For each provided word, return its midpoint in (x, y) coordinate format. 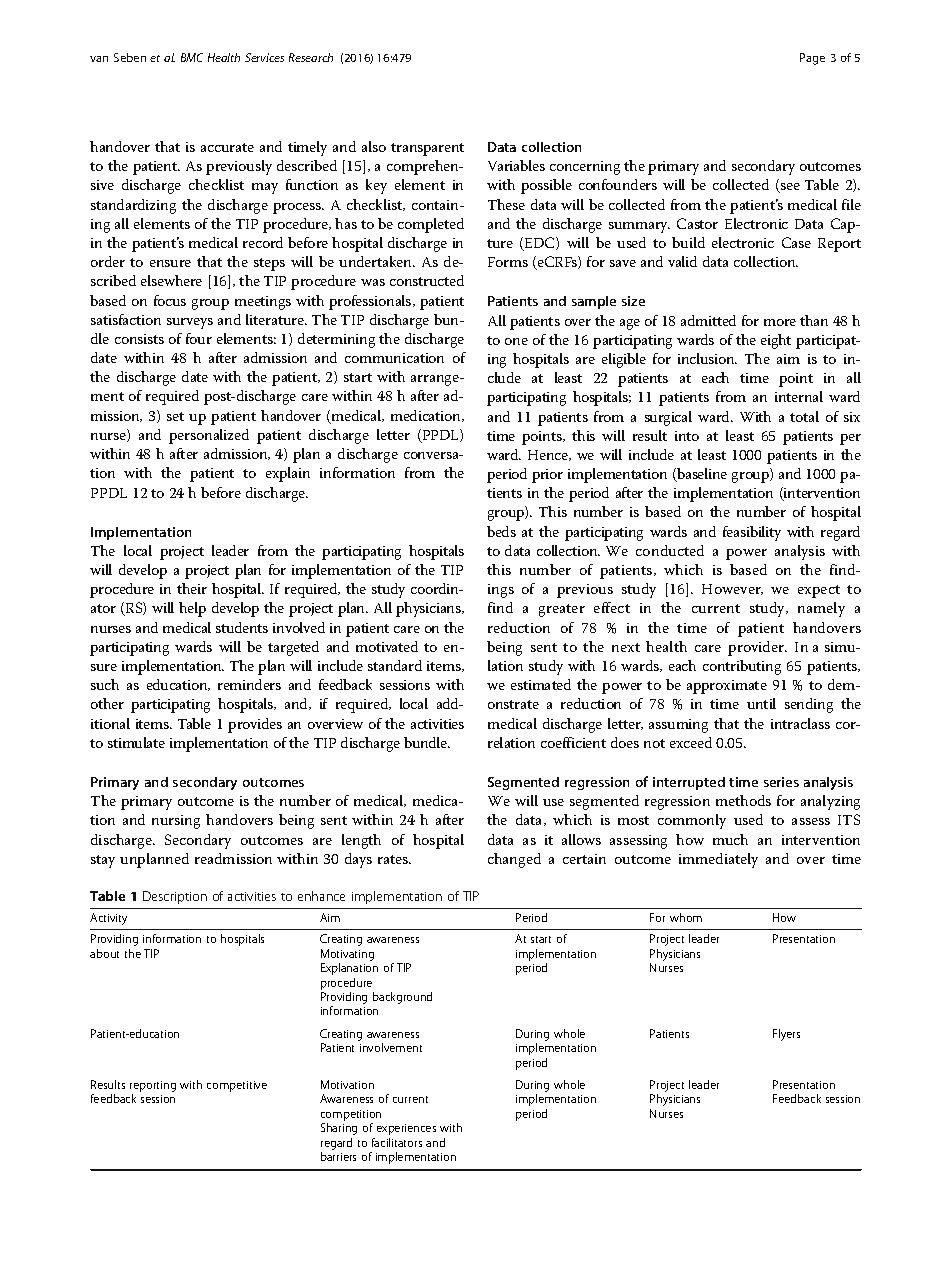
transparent (427, 149)
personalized (209, 436)
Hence (549, 455)
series (781, 782)
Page (812, 59)
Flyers (786, 1035)
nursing (176, 822)
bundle (427, 742)
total (804, 416)
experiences (406, 1129)
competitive (237, 1086)
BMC (192, 57)
